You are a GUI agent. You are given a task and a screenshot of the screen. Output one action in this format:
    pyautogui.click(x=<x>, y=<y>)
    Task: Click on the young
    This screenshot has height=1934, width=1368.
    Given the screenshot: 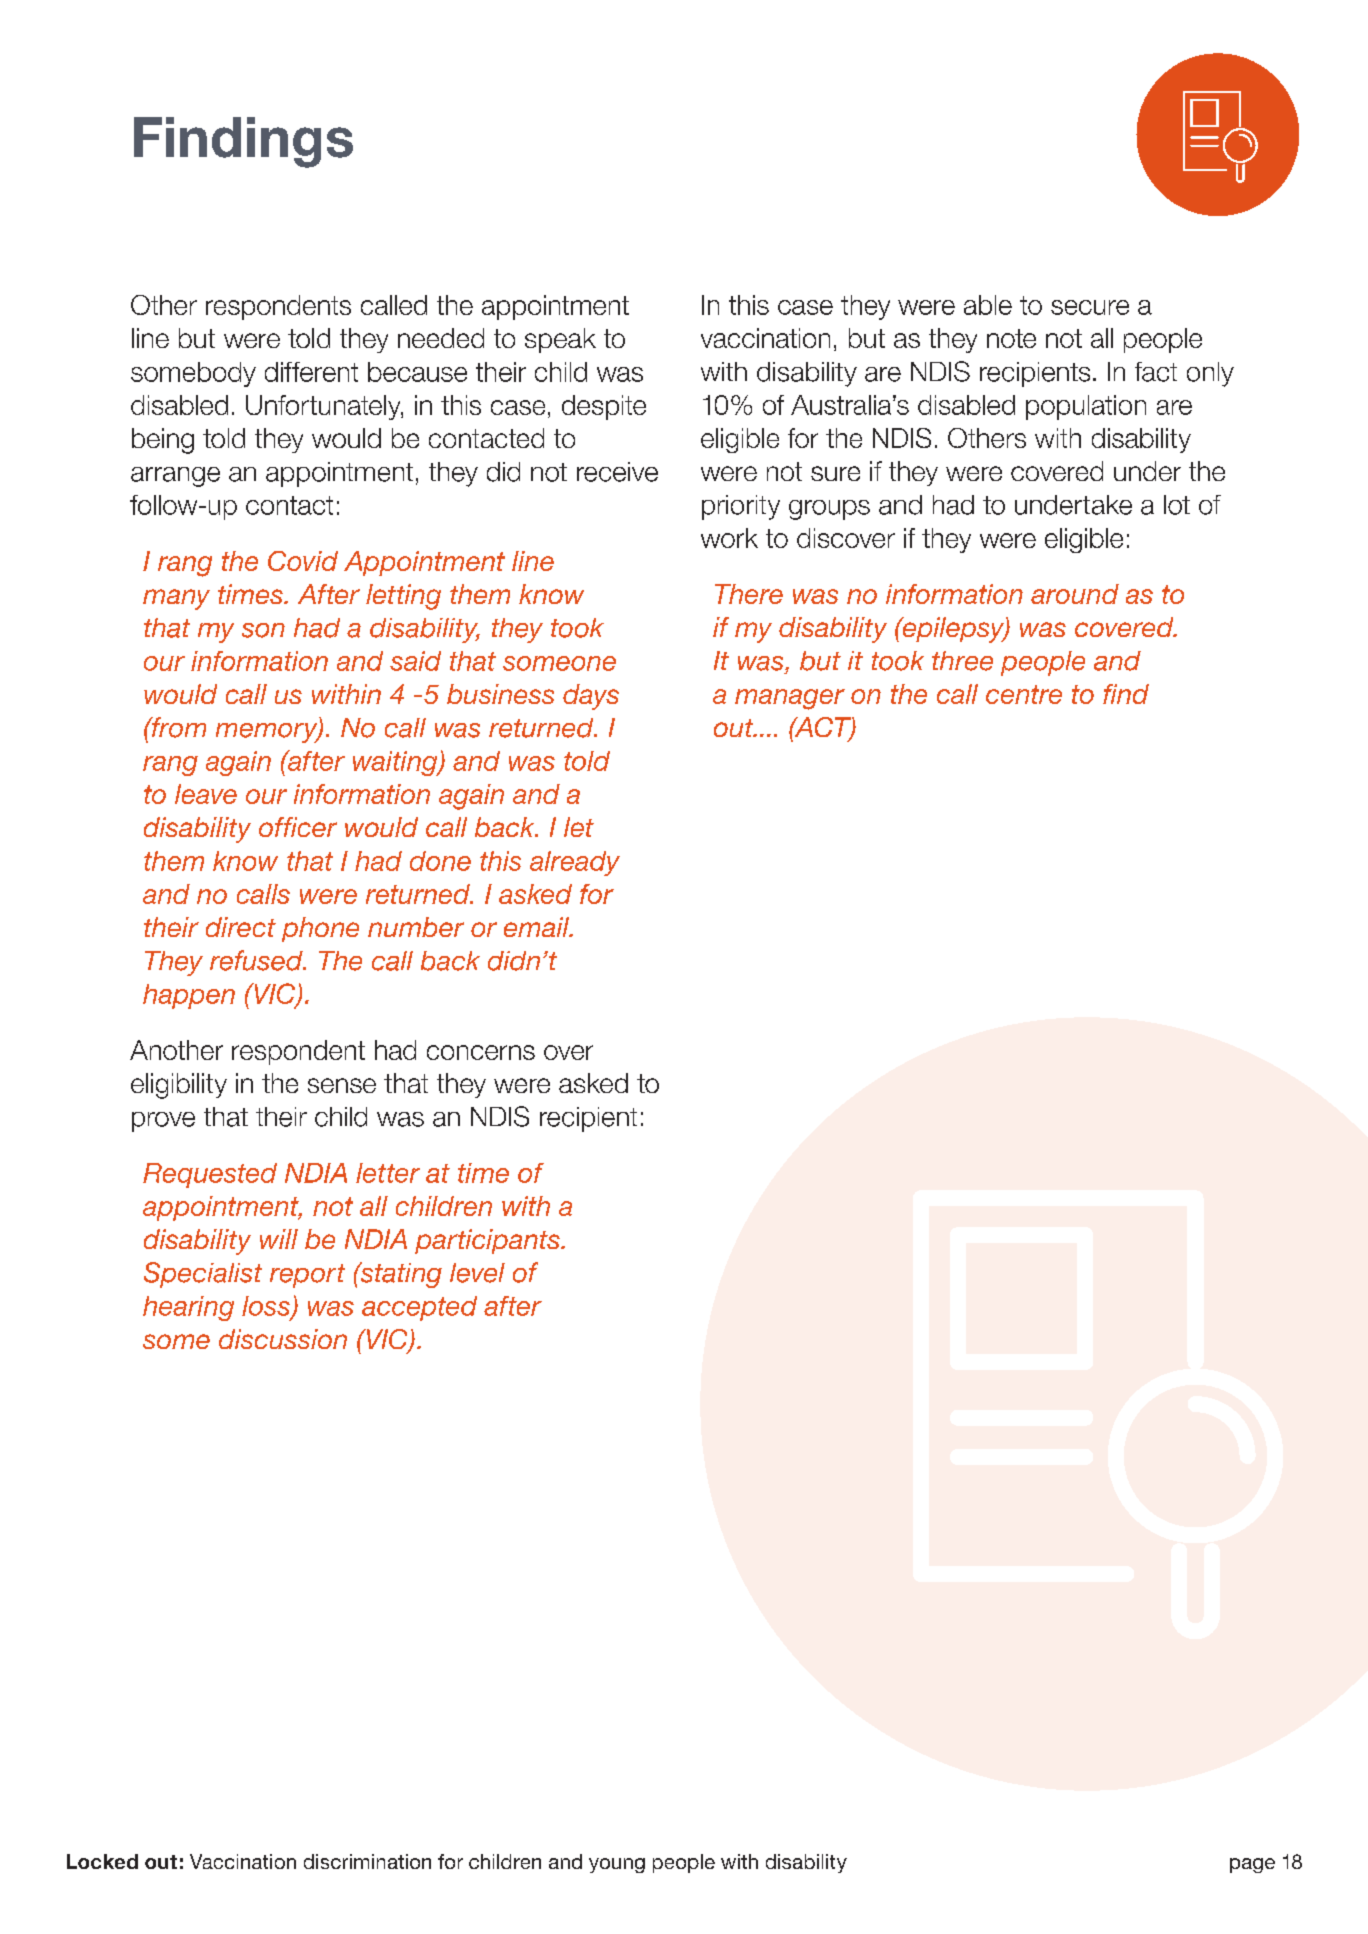 What is the action you would take?
    pyautogui.click(x=617, y=1865)
